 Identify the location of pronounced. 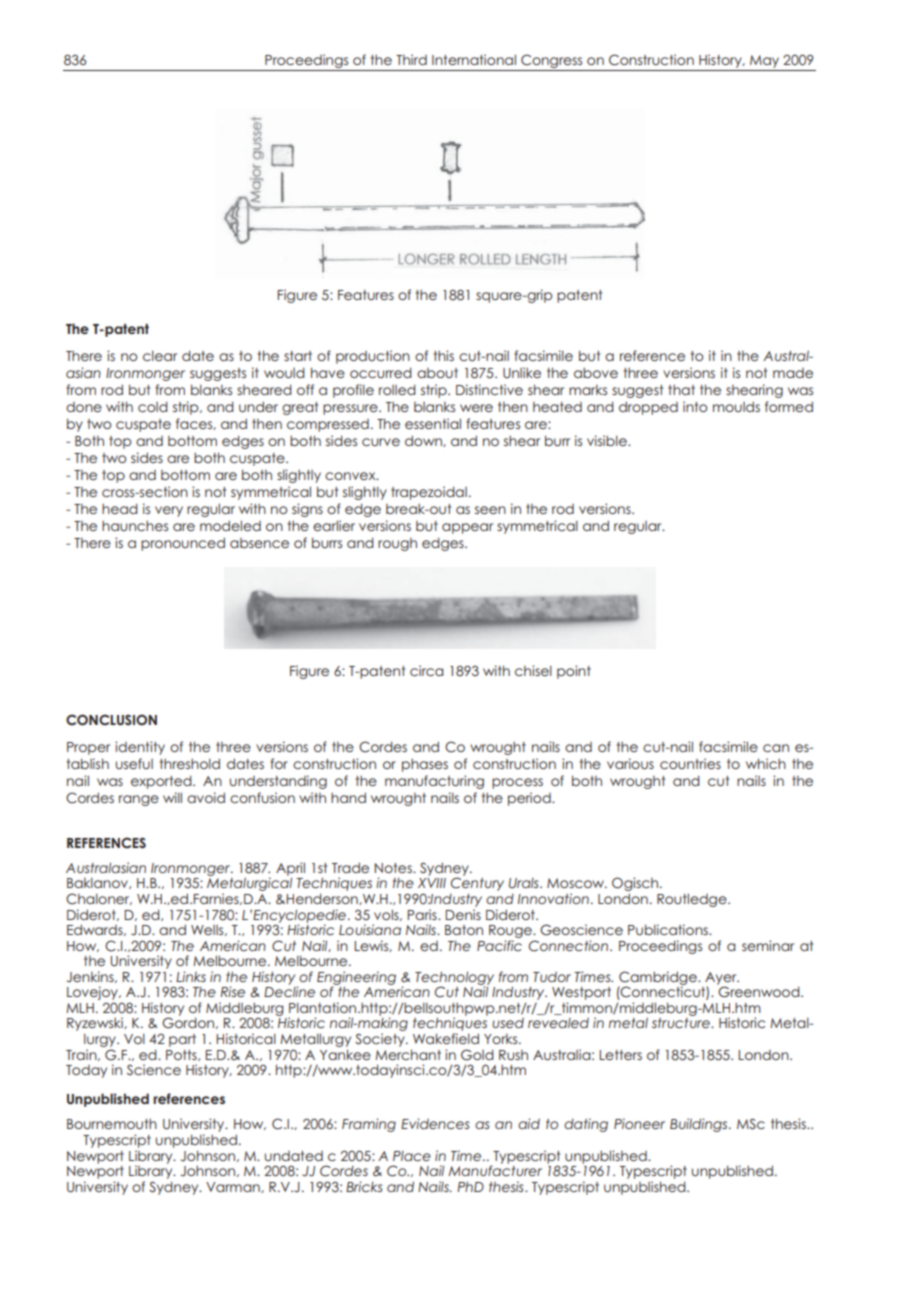
(183, 544).
